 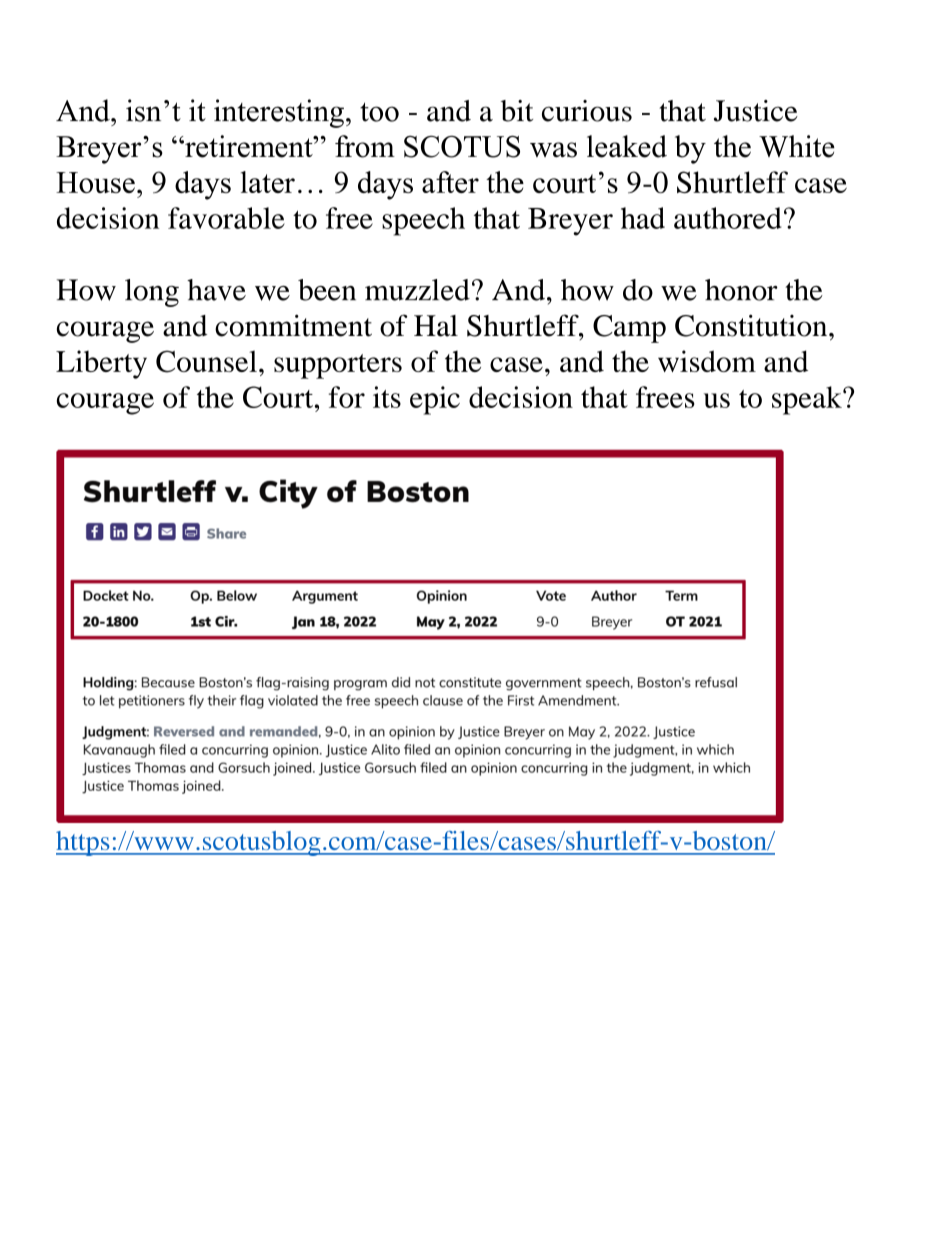 What do you see at coordinates (216, 290) in the page?
I see `have` at bounding box center [216, 290].
